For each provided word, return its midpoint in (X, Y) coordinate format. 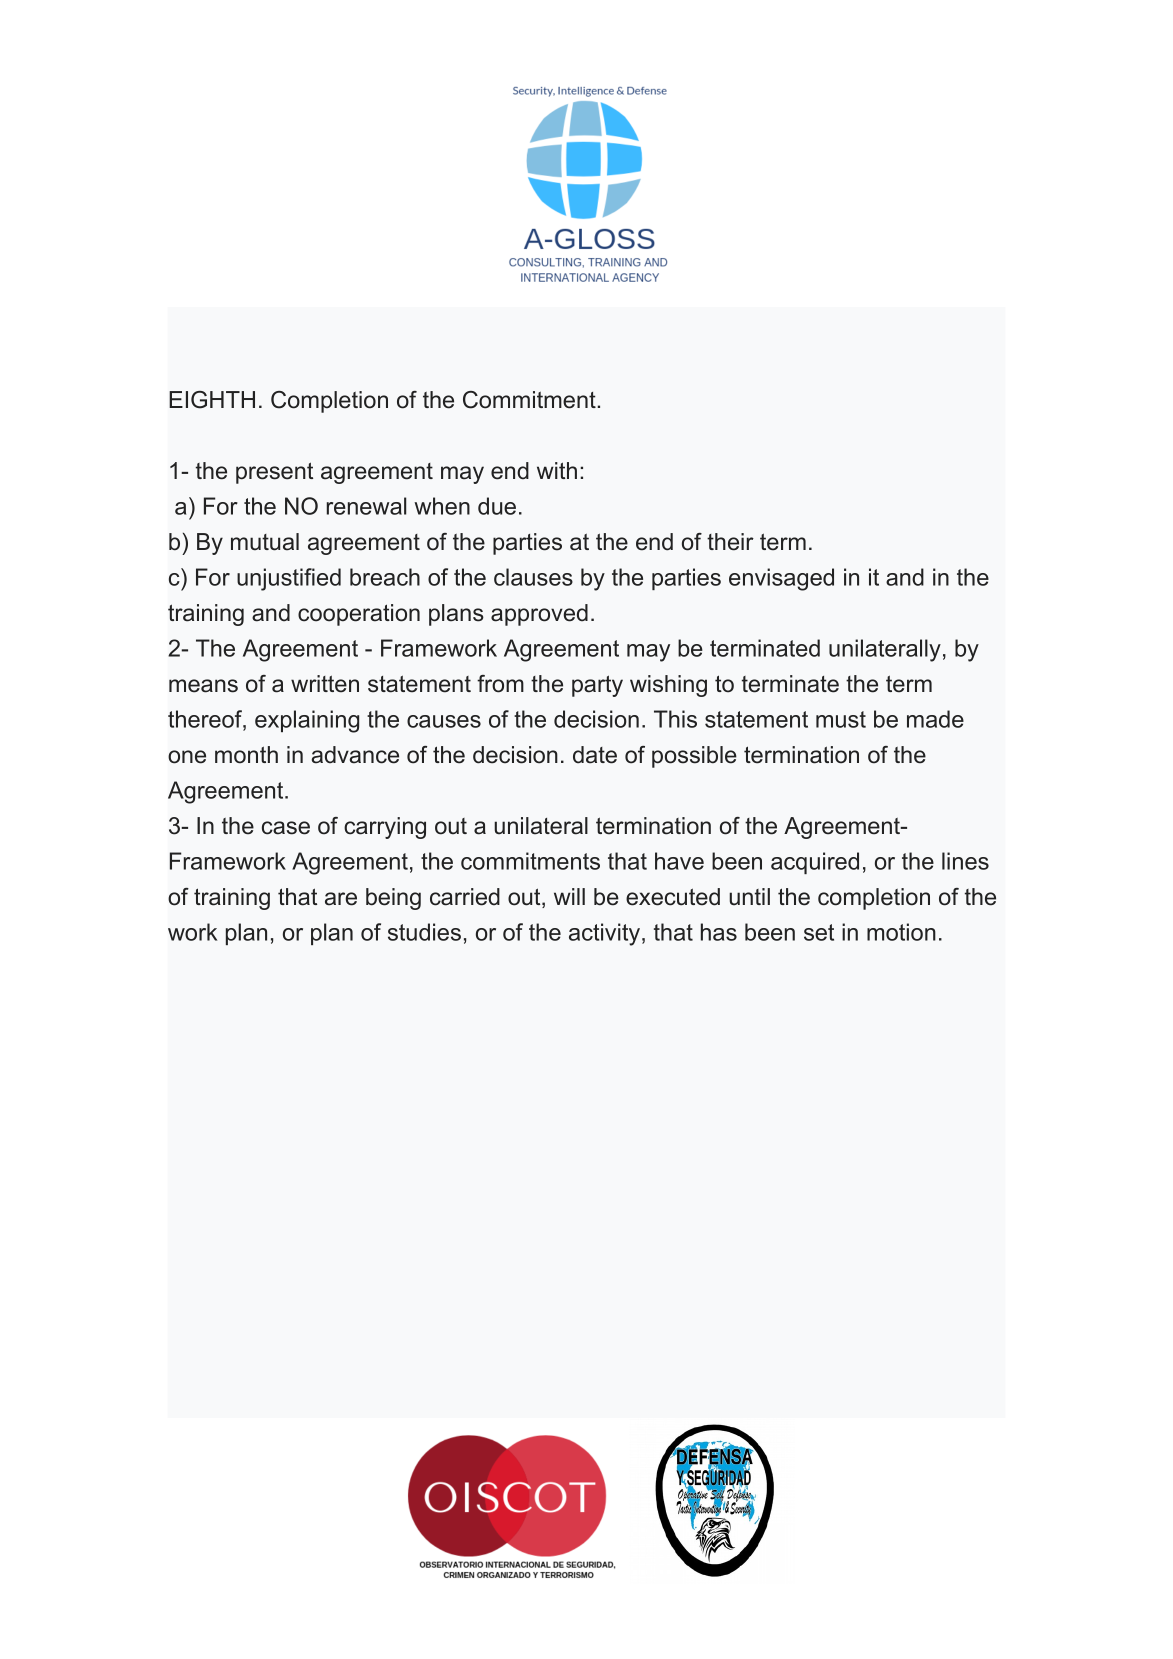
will (569, 896)
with (557, 470)
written (325, 684)
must (841, 719)
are (341, 899)
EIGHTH (212, 400)
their (730, 542)
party (597, 686)
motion (901, 932)
